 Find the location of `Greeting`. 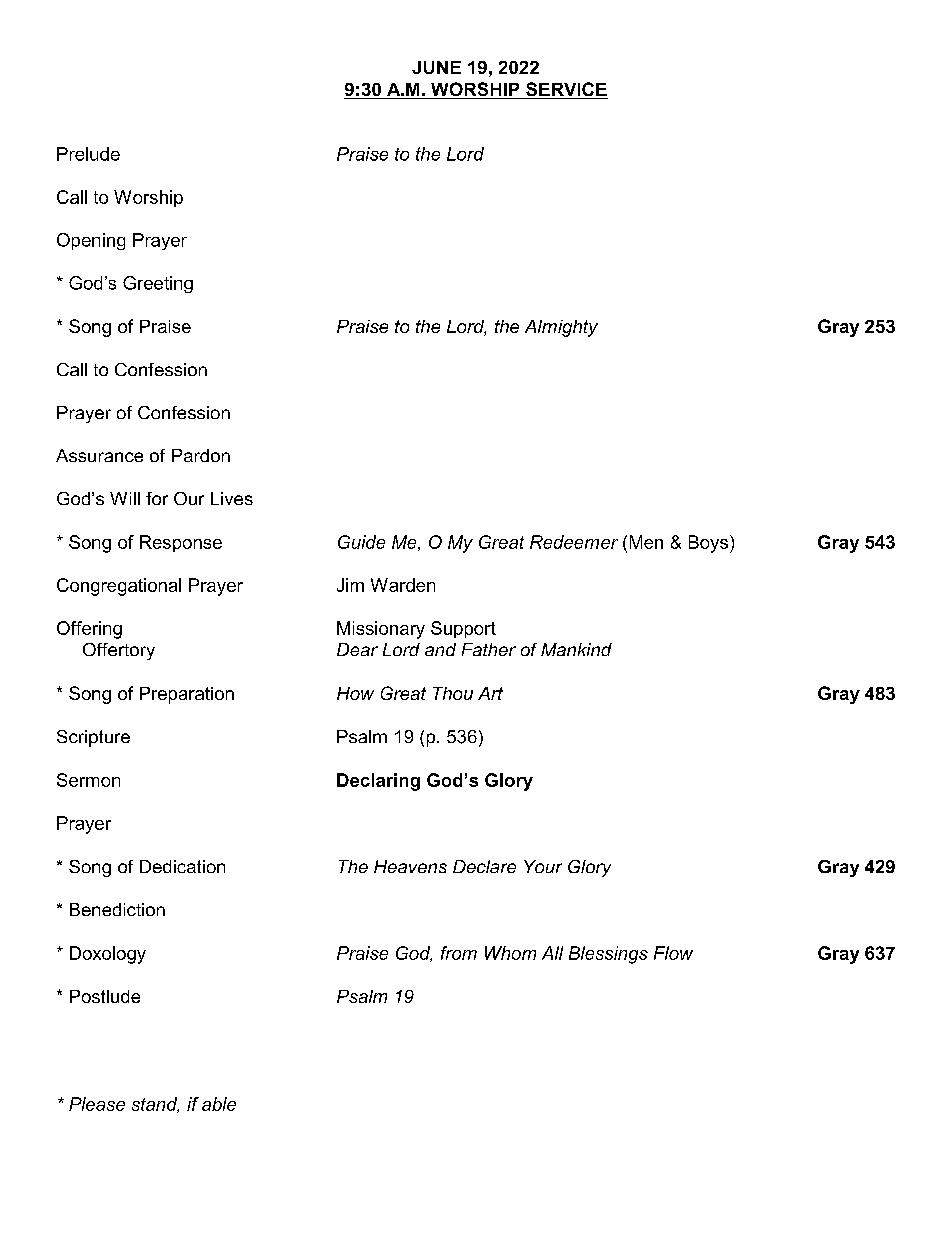

Greeting is located at coordinates (158, 284).
